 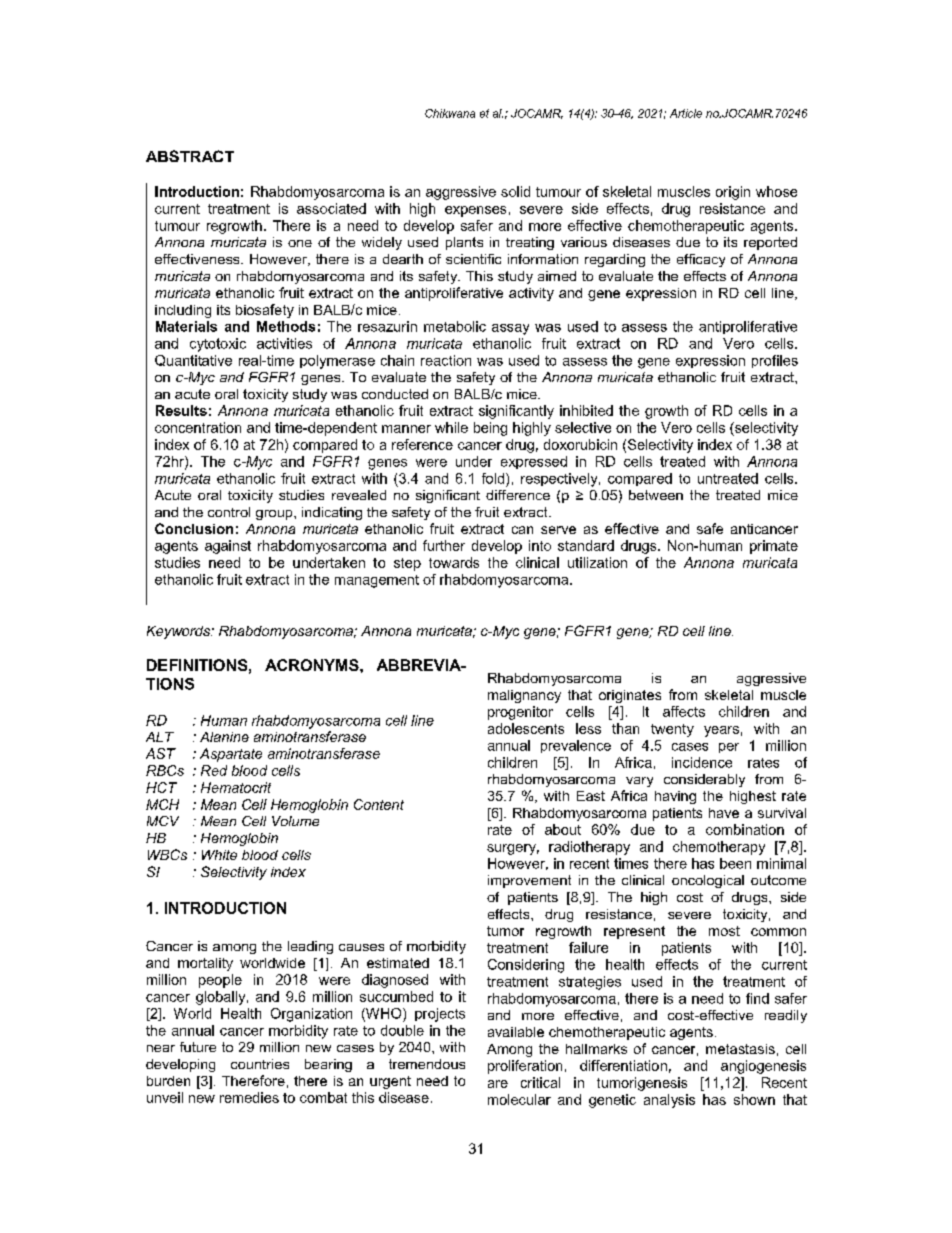 I want to click on countries, so click(x=260, y=1064).
